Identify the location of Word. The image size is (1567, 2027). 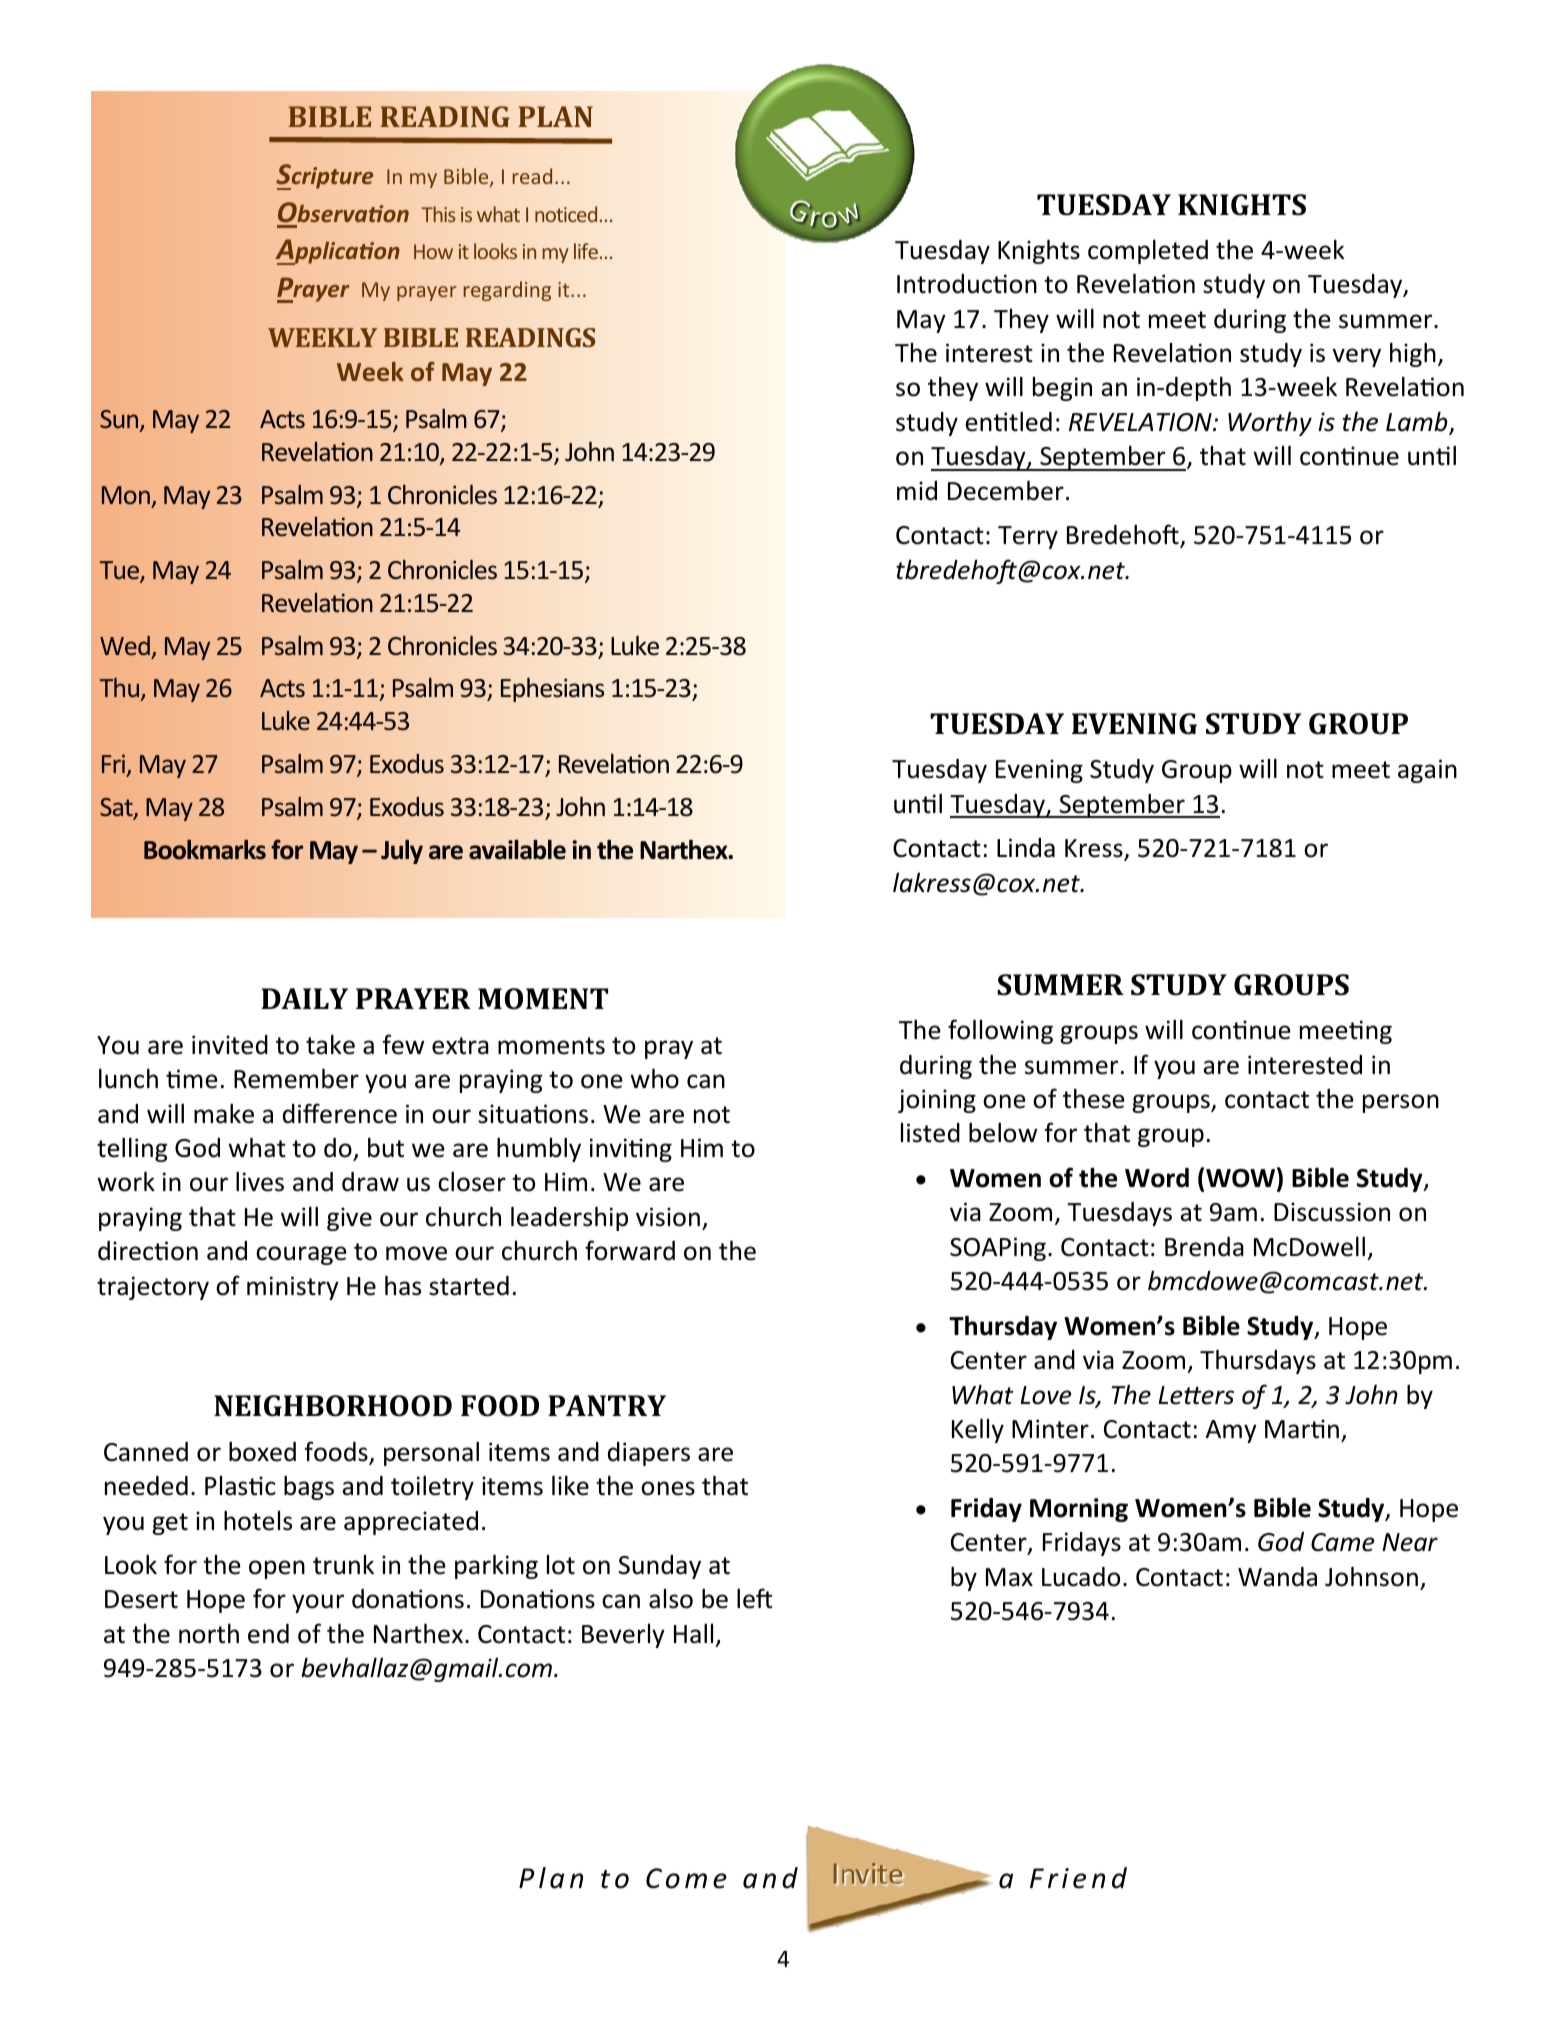
(1157, 1178).
